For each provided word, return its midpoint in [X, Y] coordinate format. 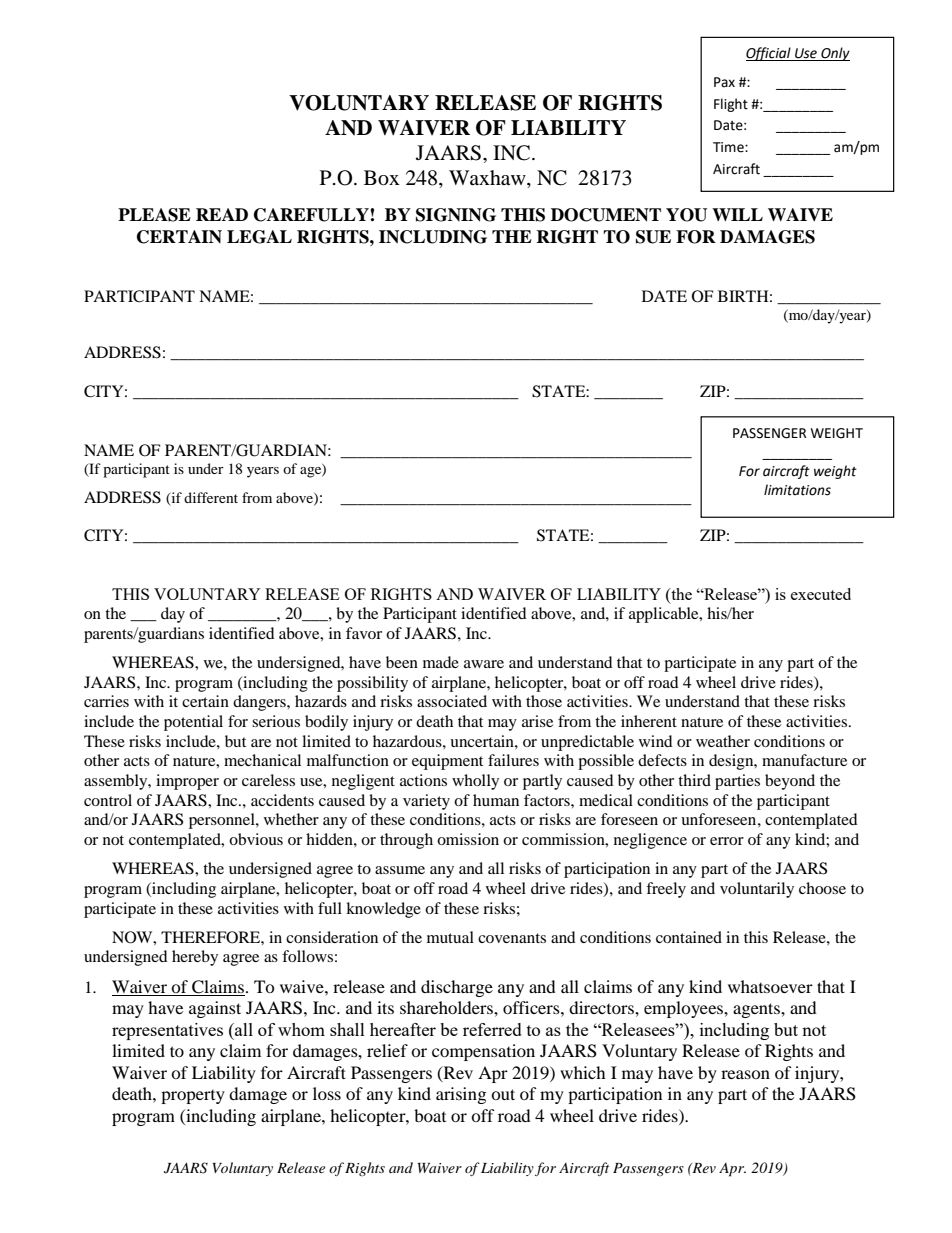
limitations [797, 490]
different [211, 497]
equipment [447, 762]
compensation [483, 1052]
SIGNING [456, 215]
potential [193, 723]
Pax [724, 82]
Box [382, 178]
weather [723, 741]
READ [222, 214]
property [193, 1097]
